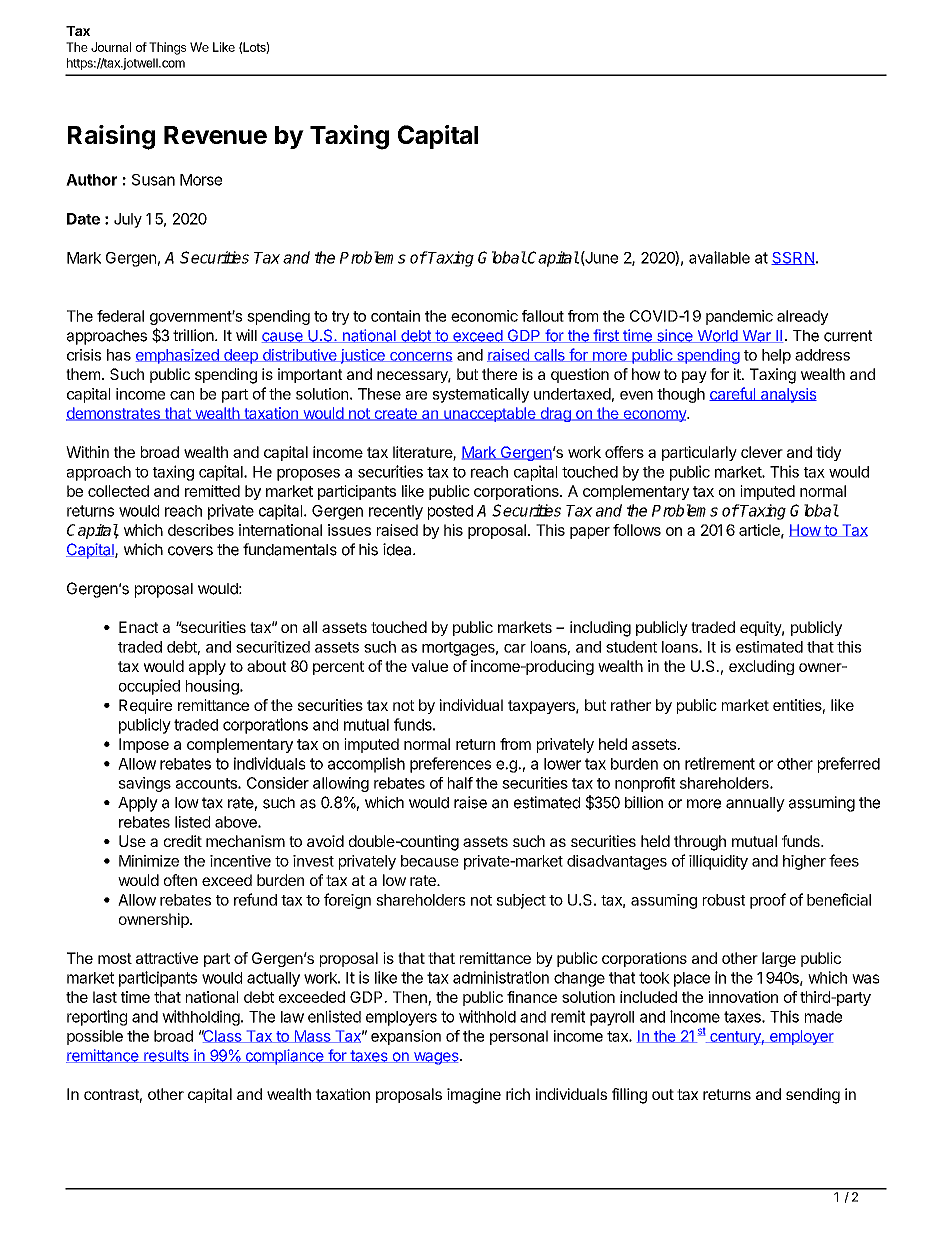 The width and height of the document is (952, 1233). What do you see at coordinates (761, 667) in the document?
I see `excluding` at bounding box center [761, 667].
